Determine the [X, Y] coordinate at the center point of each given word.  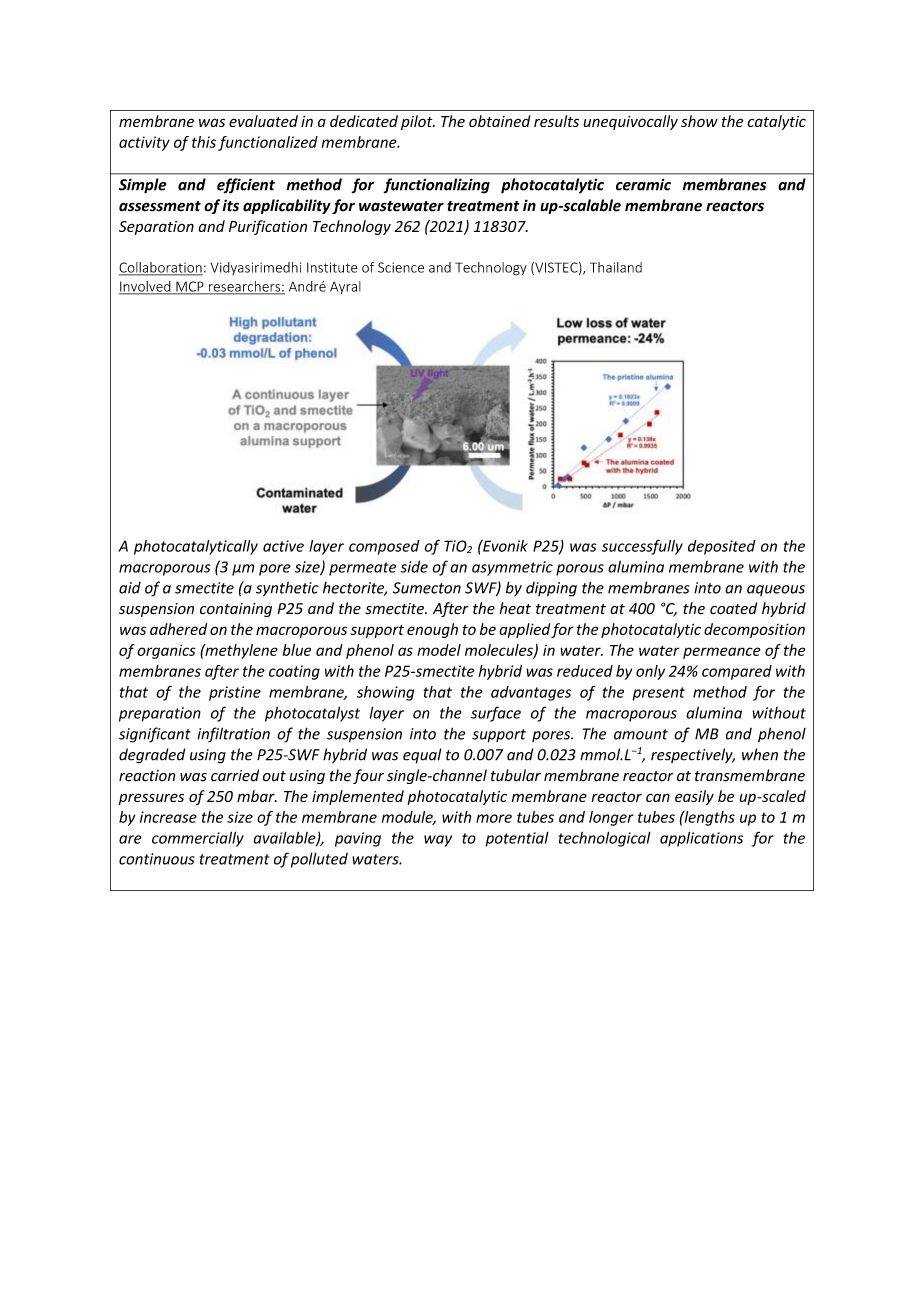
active [283, 546]
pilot [418, 122]
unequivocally [630, 122]
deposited [722, 547]
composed [384, 547]
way [438, 841]
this [204, 142]
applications [701, 839]
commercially [198, 839]
